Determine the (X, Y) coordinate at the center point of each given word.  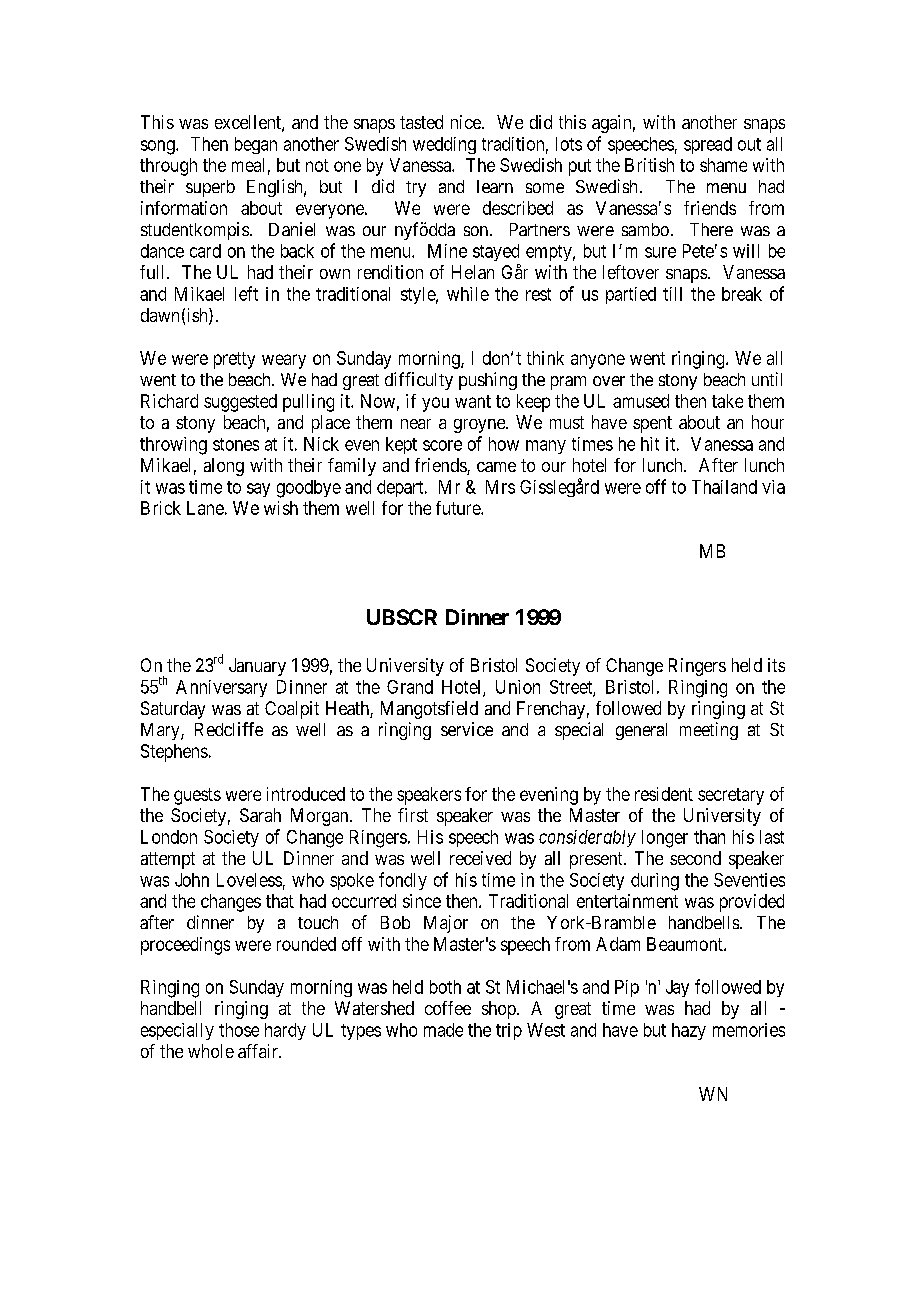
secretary (731, 796)
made (443, 1030)
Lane (205, 508)
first (413, 815)
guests (197, 796)
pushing (488, 381)
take (727, 401)
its (776, 665)
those (239, 1030)
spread (708, 145)
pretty (234, 360)
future (459, 508)
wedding (444, 145)
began (256, 145)
